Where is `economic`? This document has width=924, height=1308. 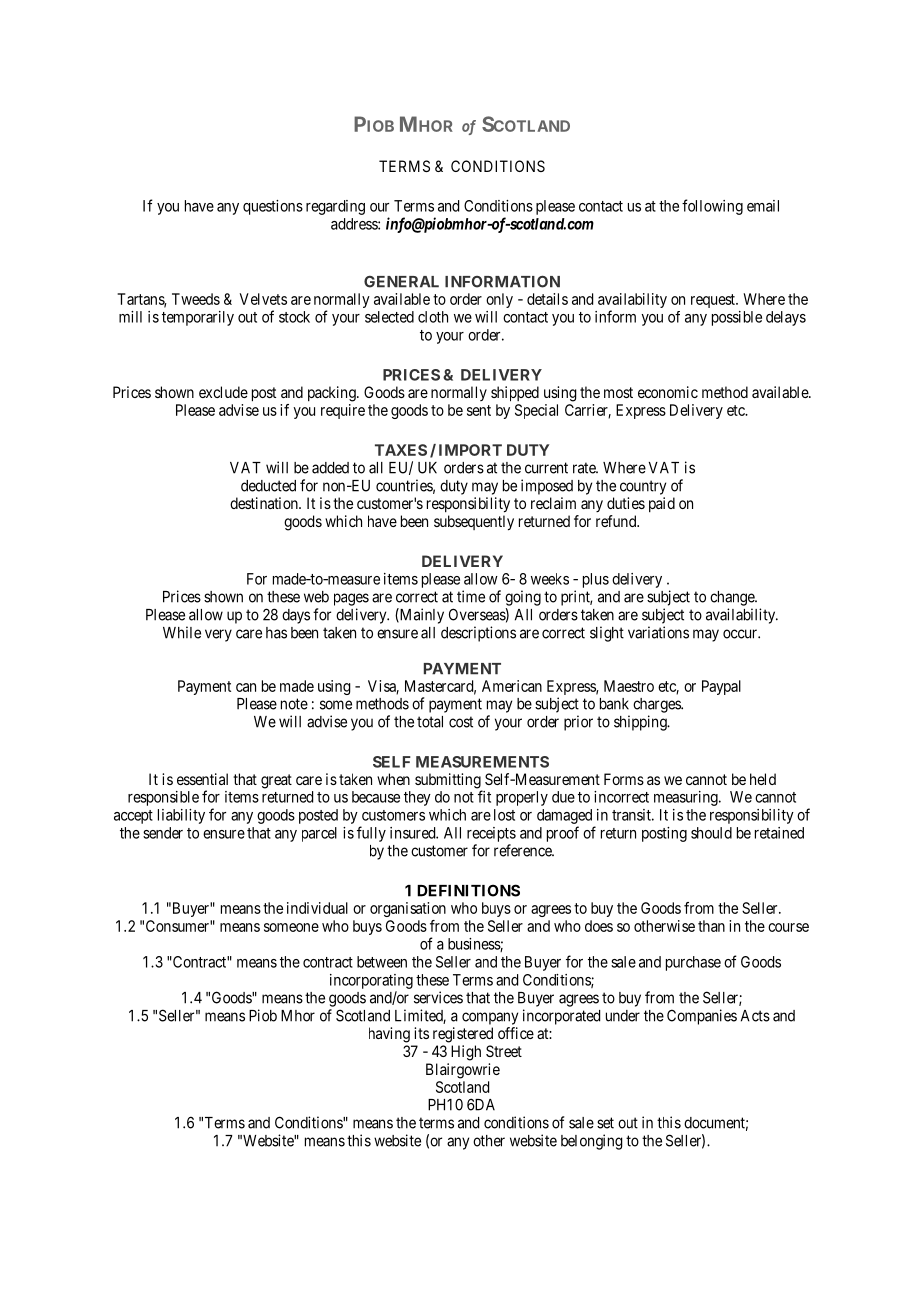 economic is located at coordinates (668, 392).
